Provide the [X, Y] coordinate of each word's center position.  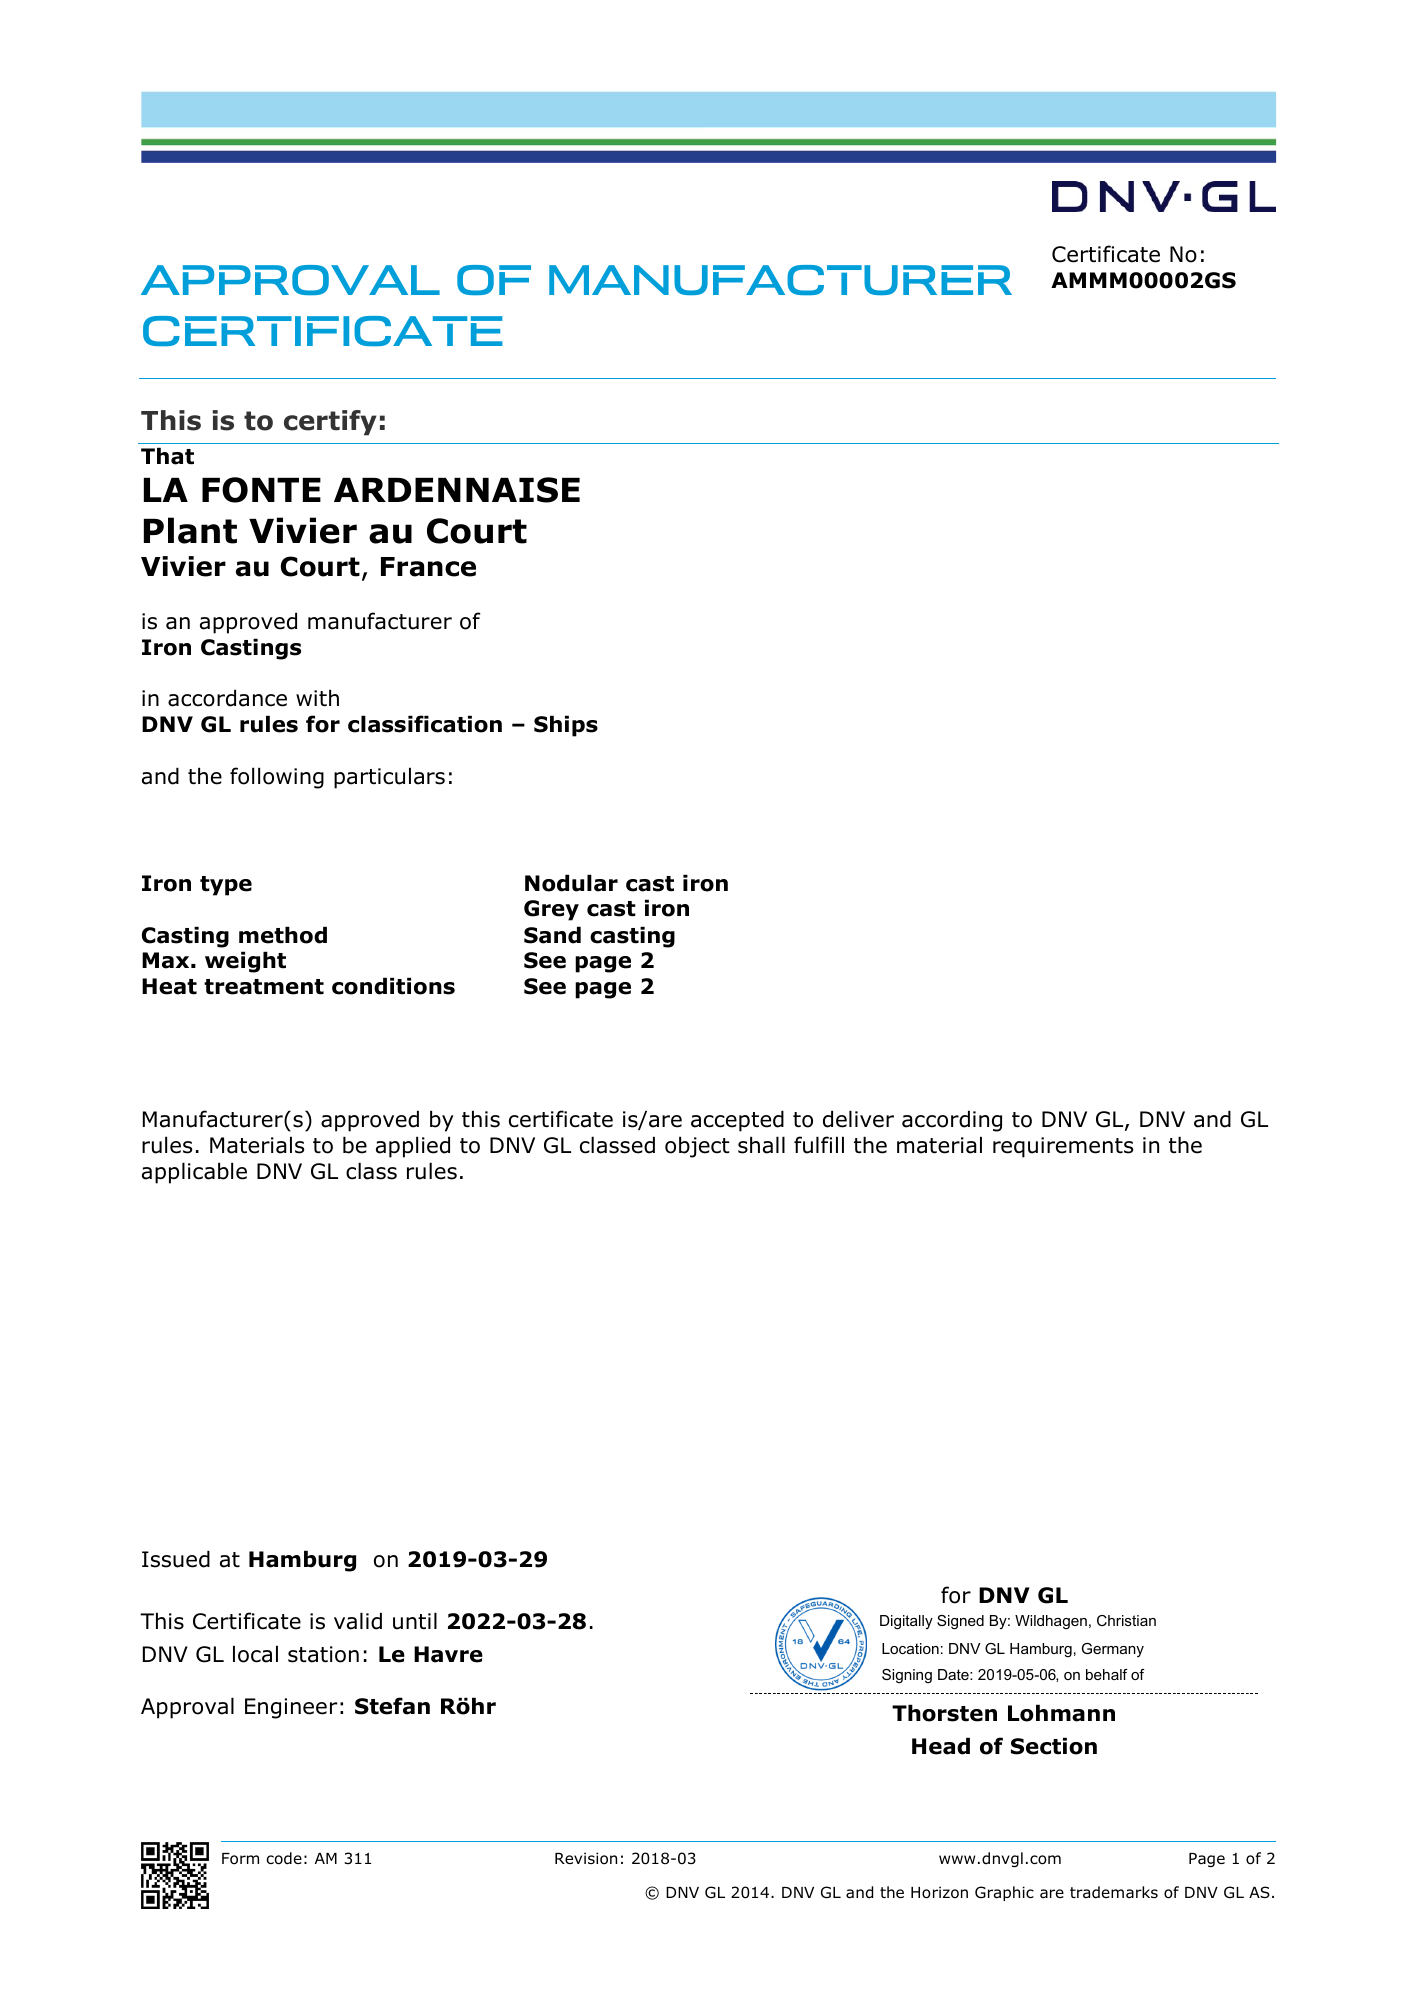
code [284, 1858]
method [283, 935]
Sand [552, 935]
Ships [566, 726]
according [952, 1121]
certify [330, 423]
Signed [960, 1622]
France [428, 567]
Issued [176, 1559]
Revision [586, 1858]
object [697, 1147]
